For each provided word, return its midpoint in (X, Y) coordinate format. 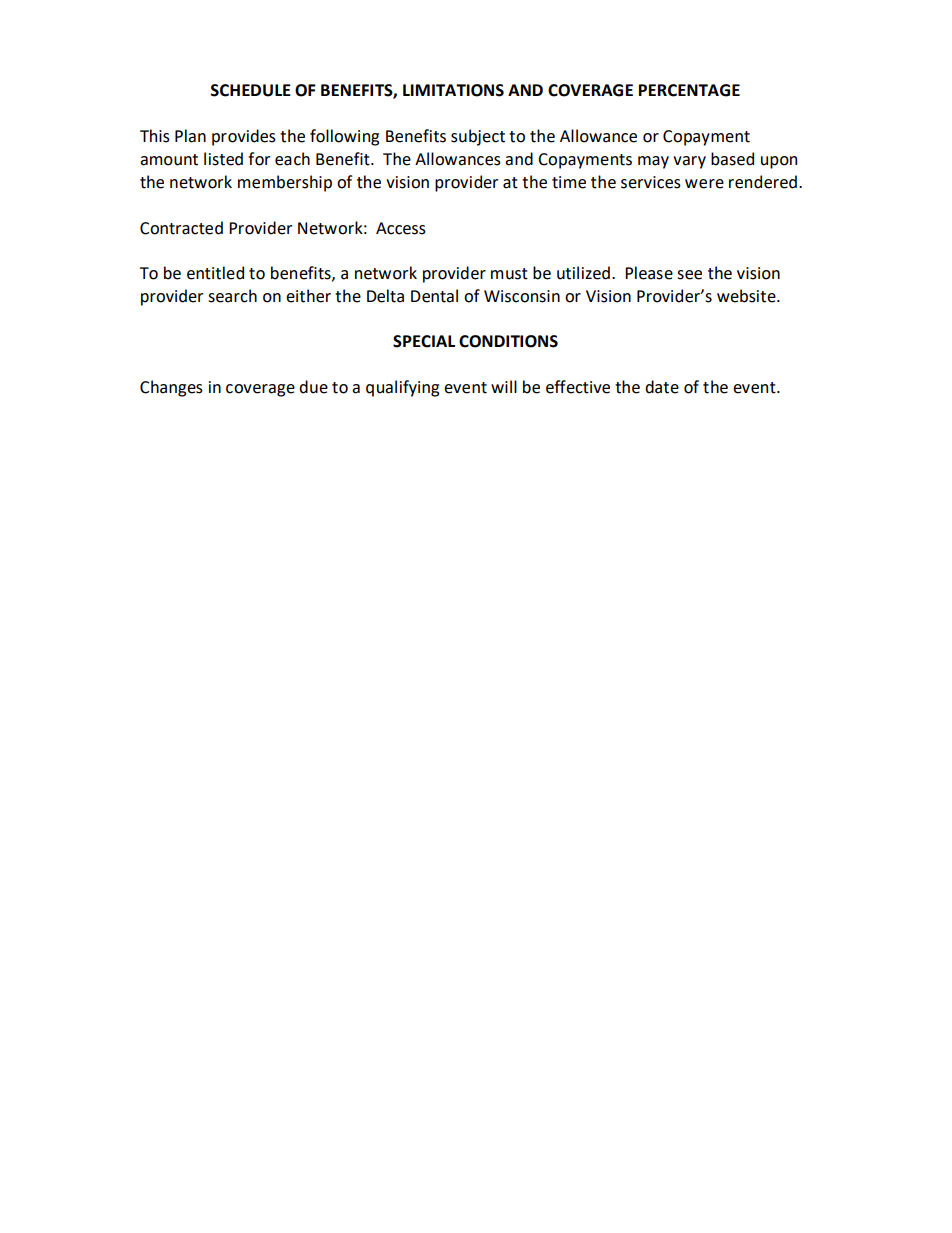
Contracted (181, 228)
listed (223, 159)
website (747, 296)
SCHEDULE (250, 90)
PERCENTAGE (689, 90)
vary (689, 162)
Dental (434, 296)
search (232, 296)
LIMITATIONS (453, 90)
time (569, 182)
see (689, 275)
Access (401, 228)
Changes (171, 388)
